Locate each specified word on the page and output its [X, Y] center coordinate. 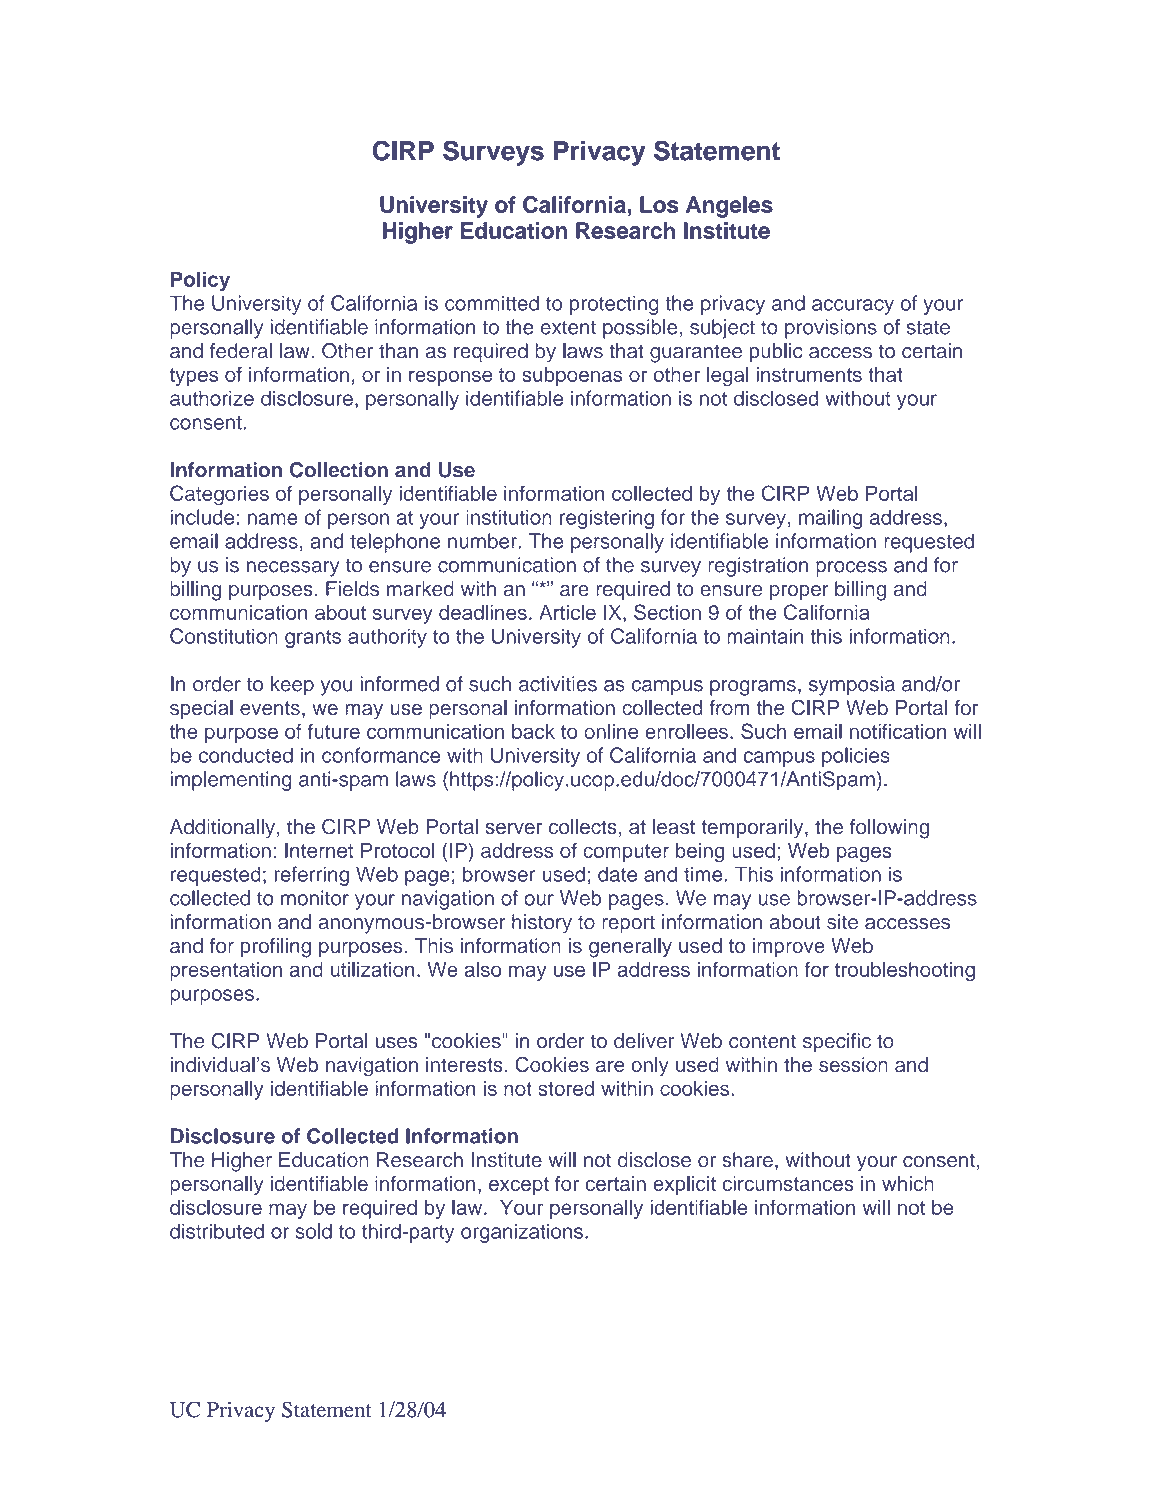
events [270, 708]
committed [492, 303]
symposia [852, 686]
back [533, 731]
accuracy [853, 307]
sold [313, 1231]
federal [241, 351]
